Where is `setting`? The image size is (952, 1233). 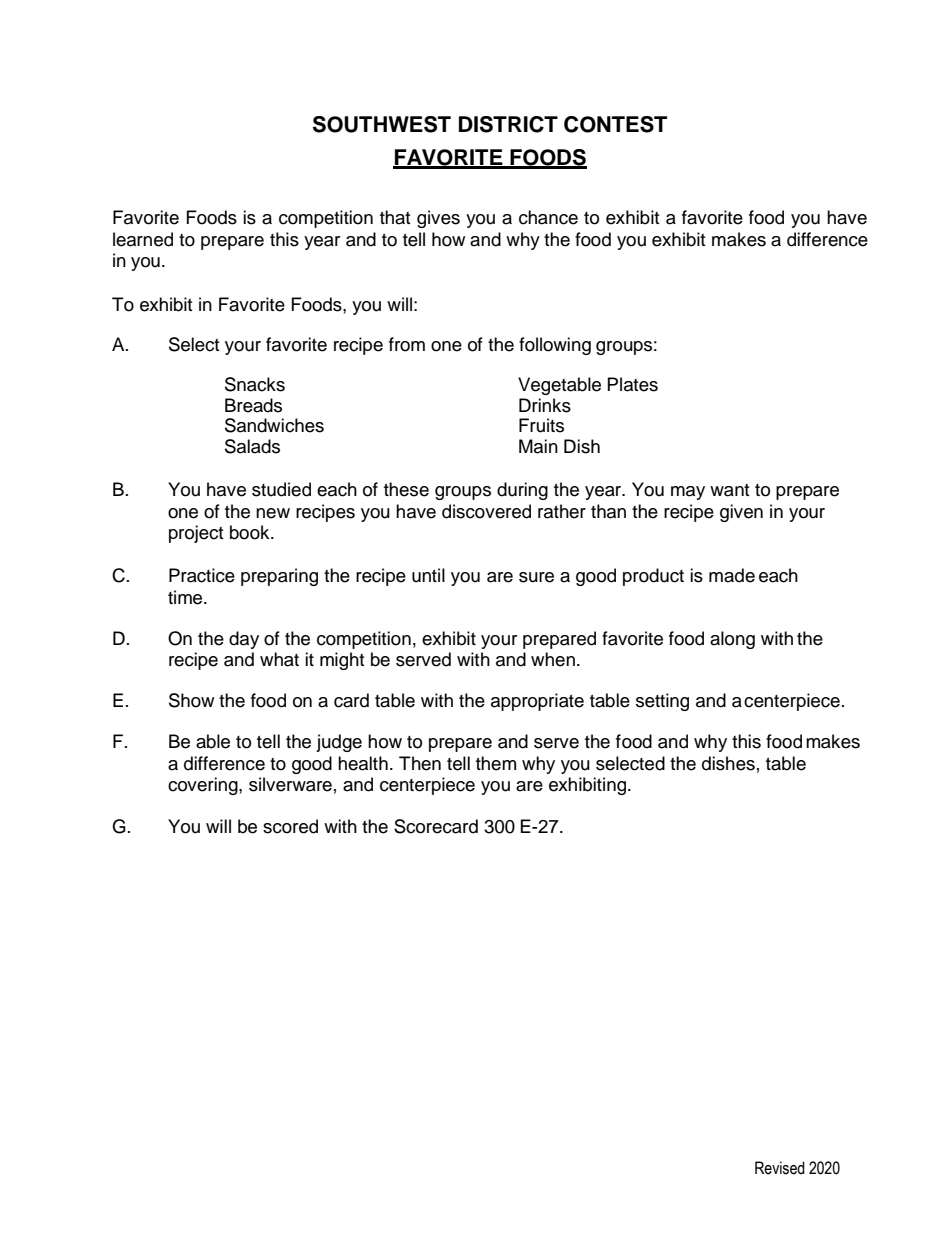 setting is located at coordinates (662, 702).
